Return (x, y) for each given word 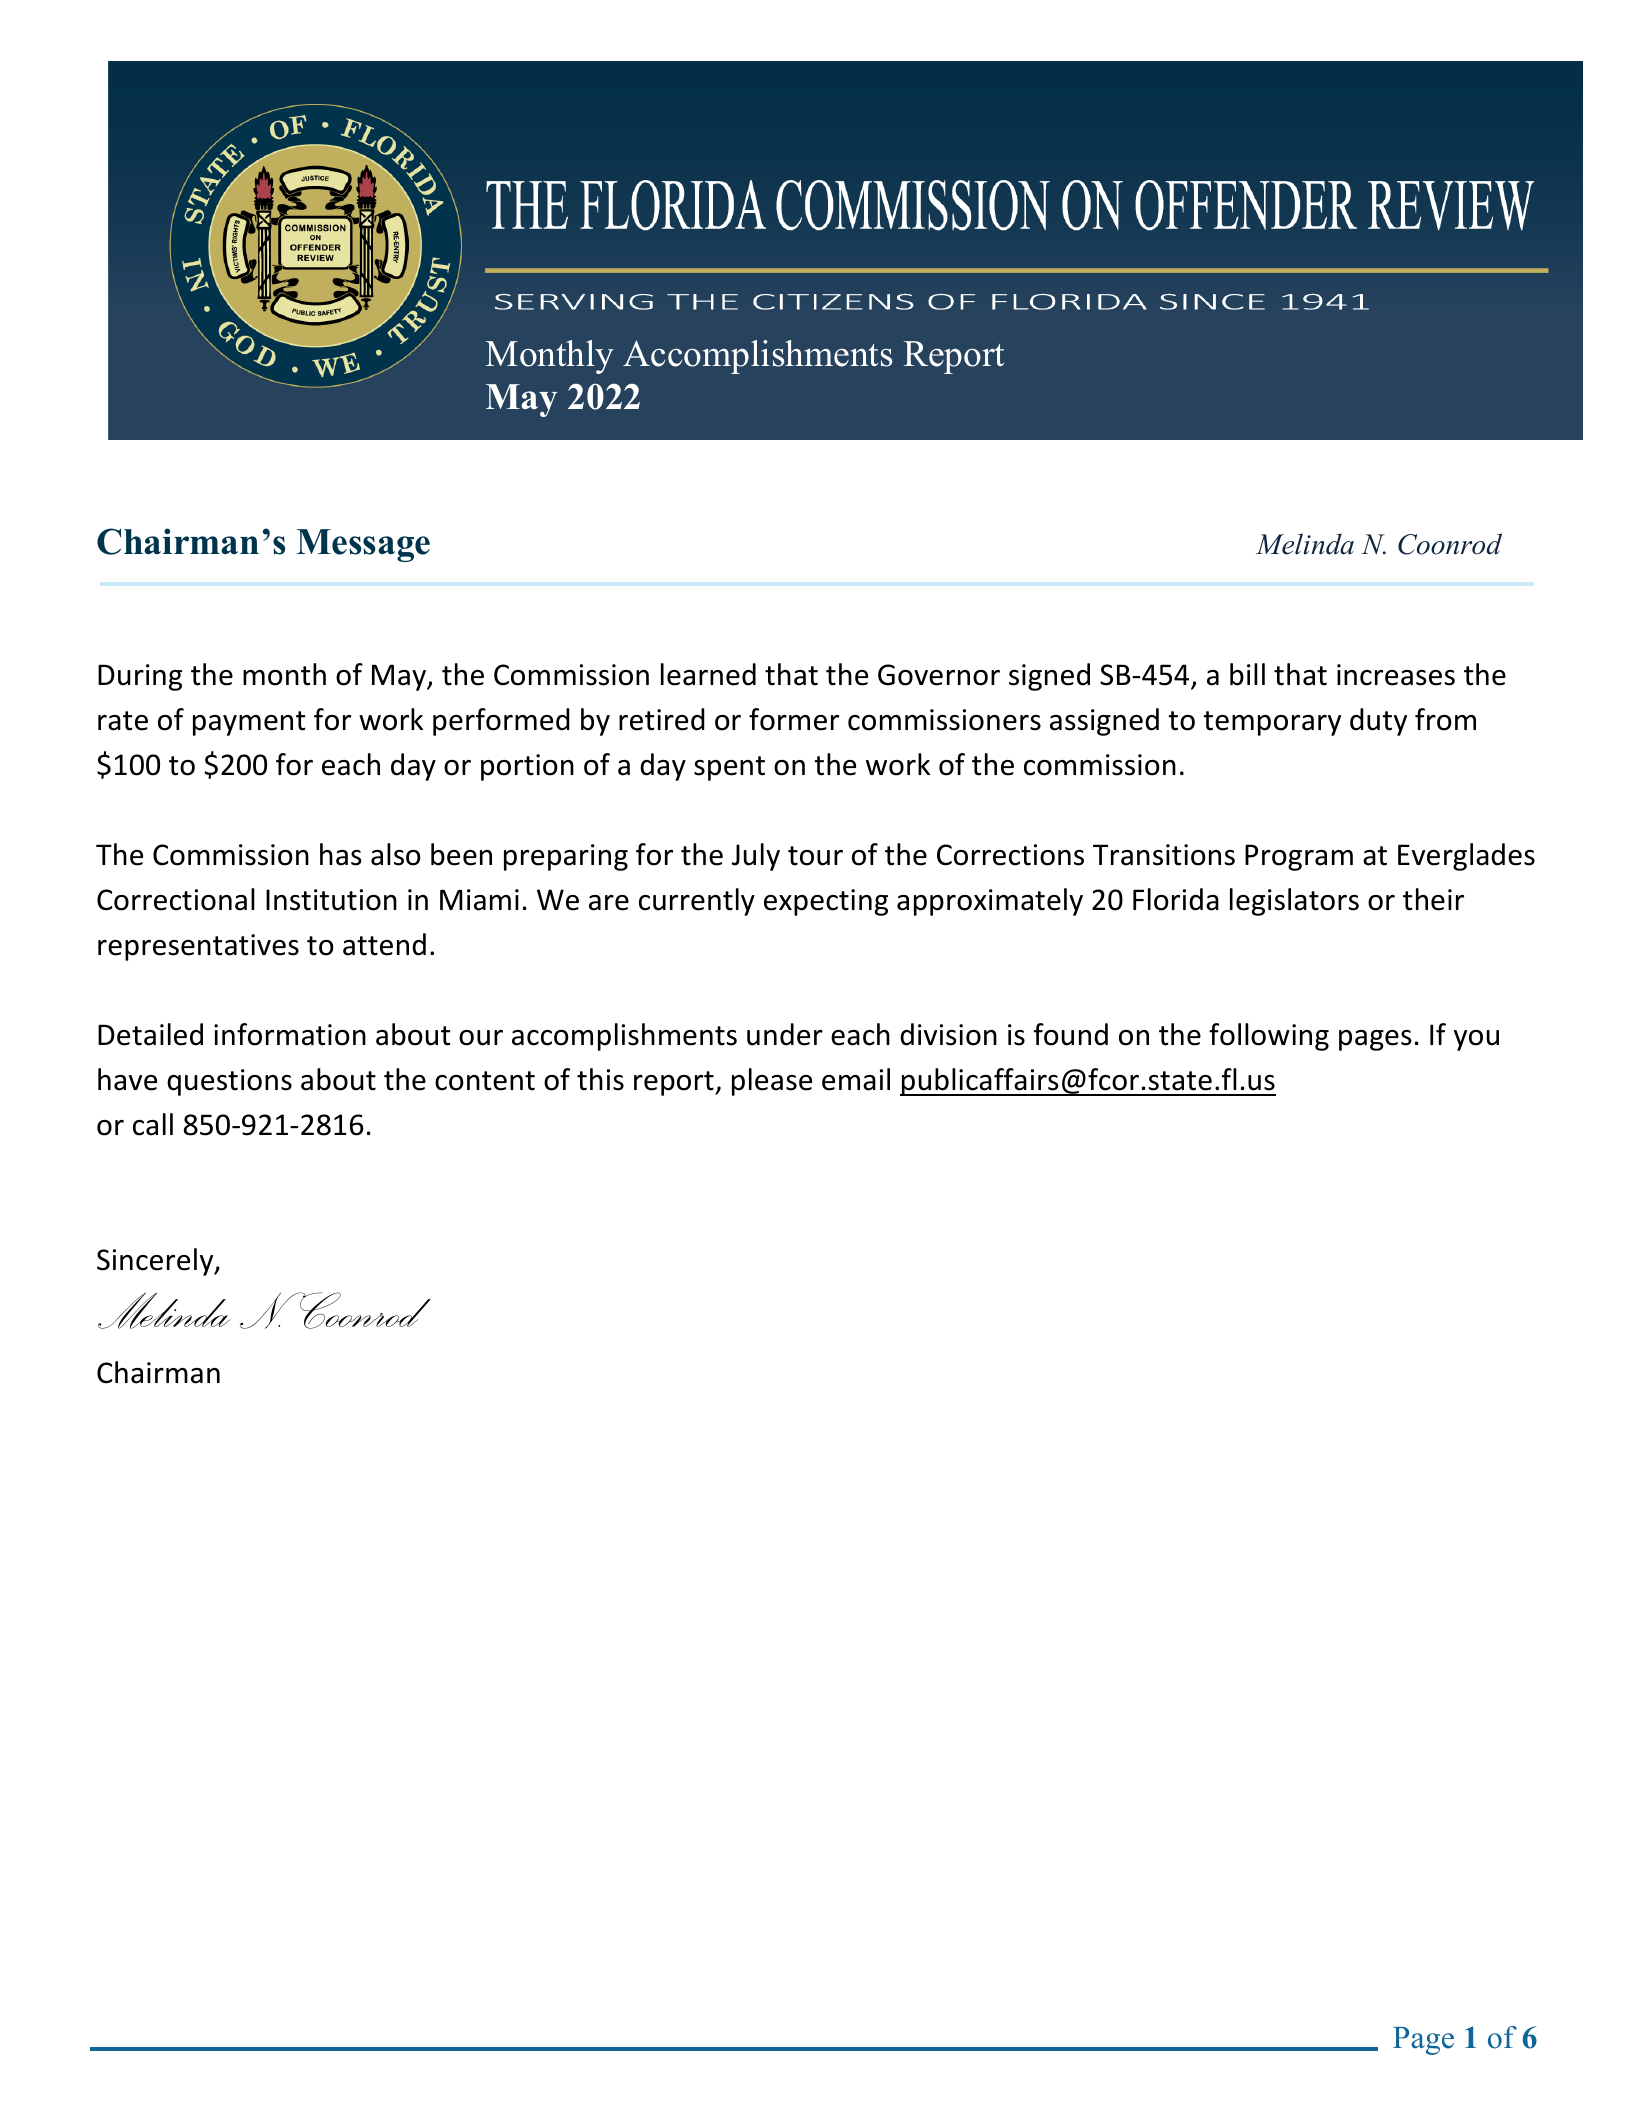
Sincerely (156, 1262)
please (772, 1082)
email (856, 1079)
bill (1247, 674)
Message (363, 545)
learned (708, 674)
